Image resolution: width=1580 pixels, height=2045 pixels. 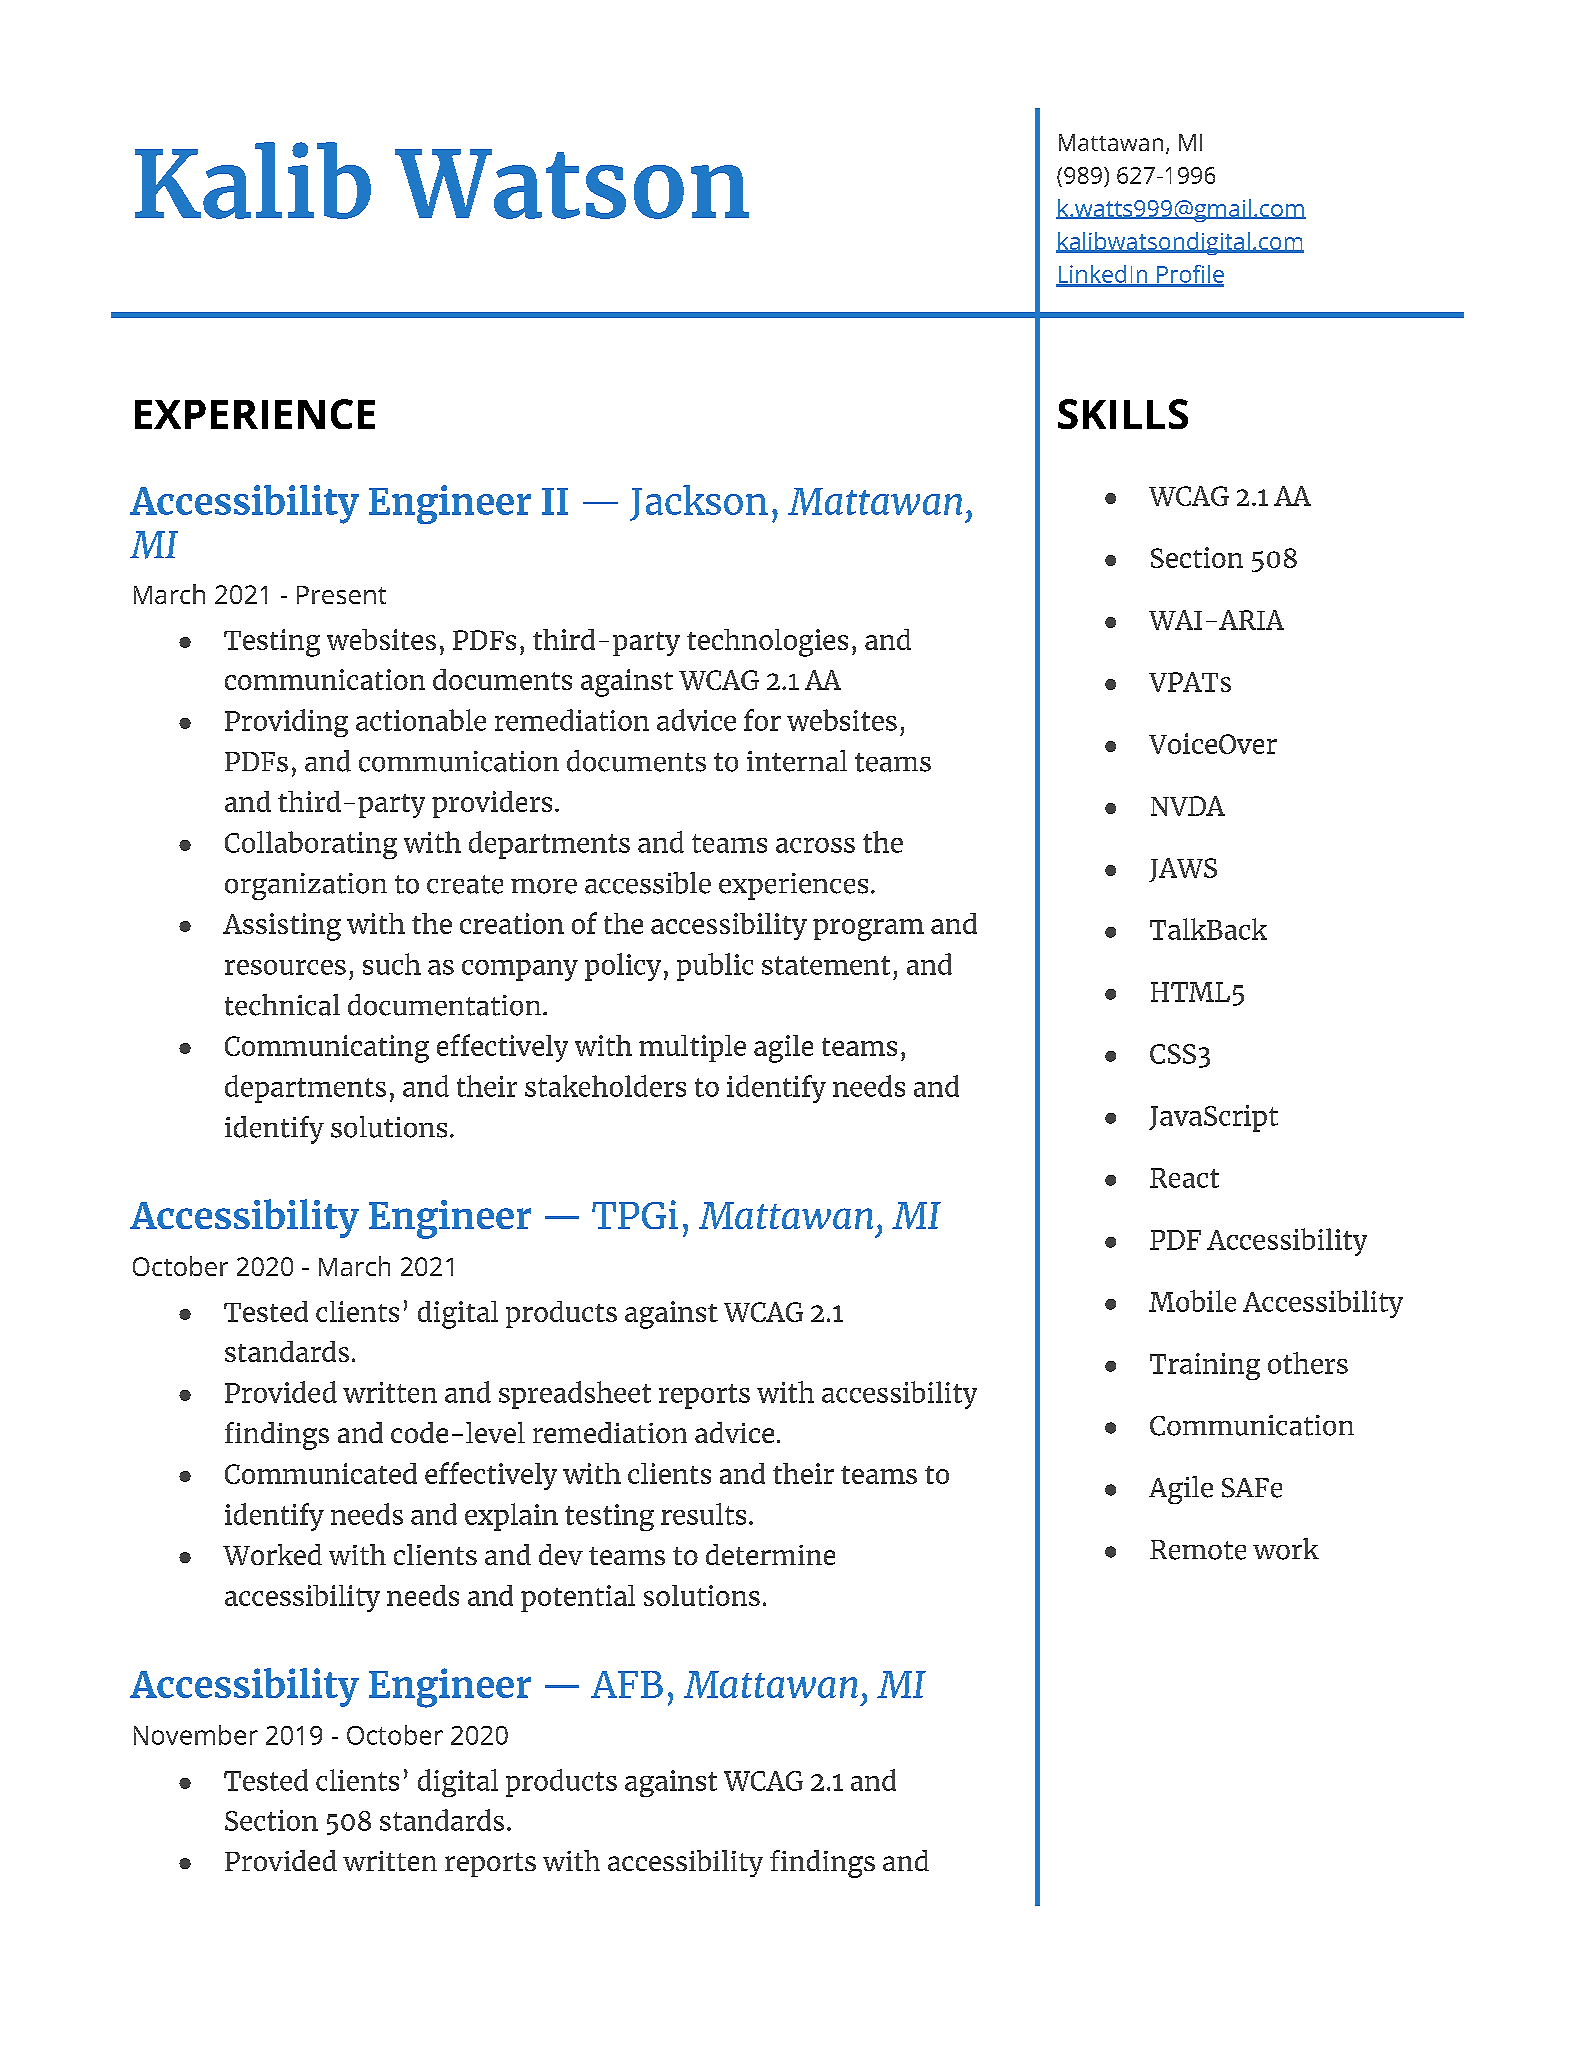 What do you see at coordinates (1123, 414) in the screenshot?
I see `SKILLS` at bounding box center [1123, 414].
